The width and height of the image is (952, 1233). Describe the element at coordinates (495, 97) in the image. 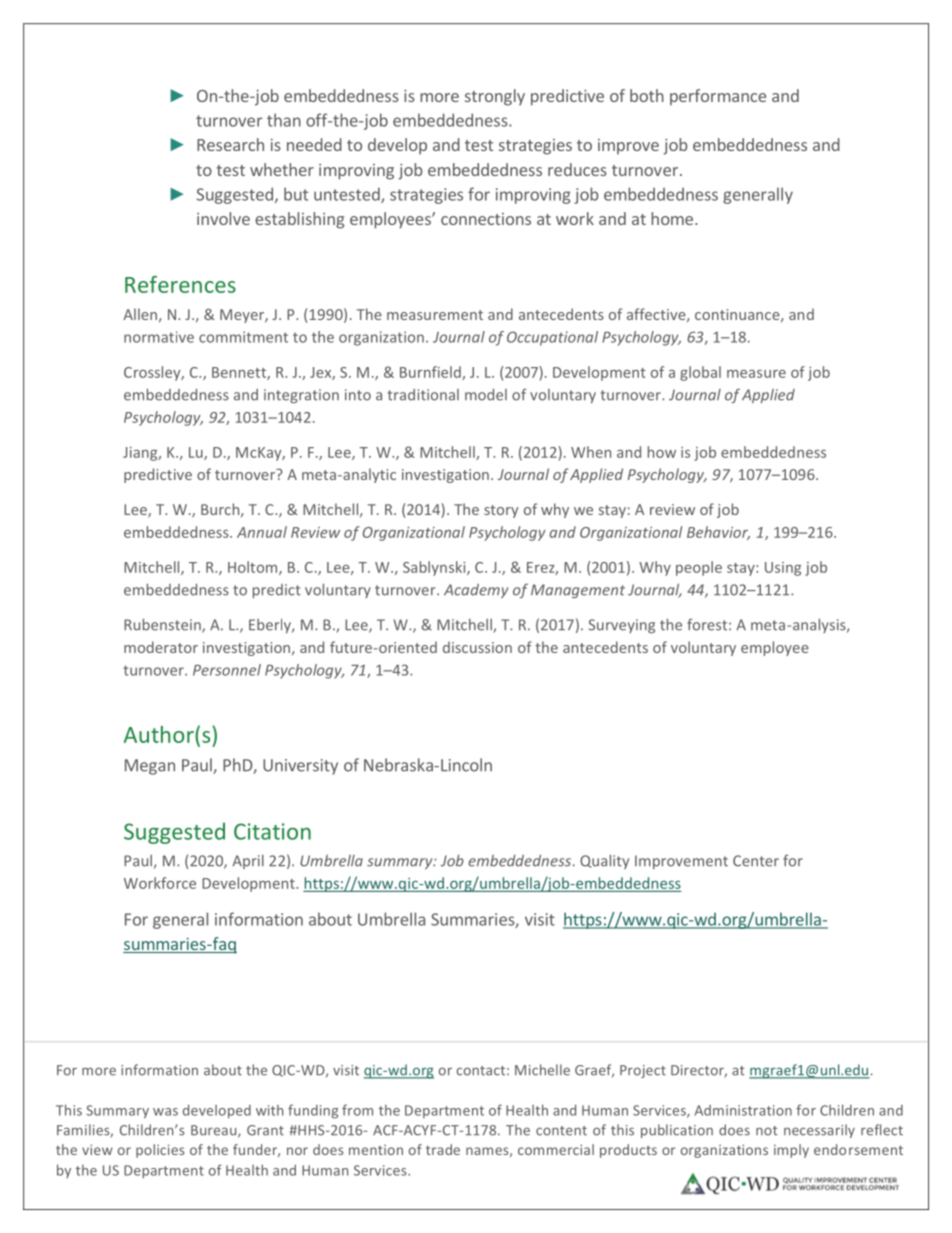

I see `strongly` at that location.
